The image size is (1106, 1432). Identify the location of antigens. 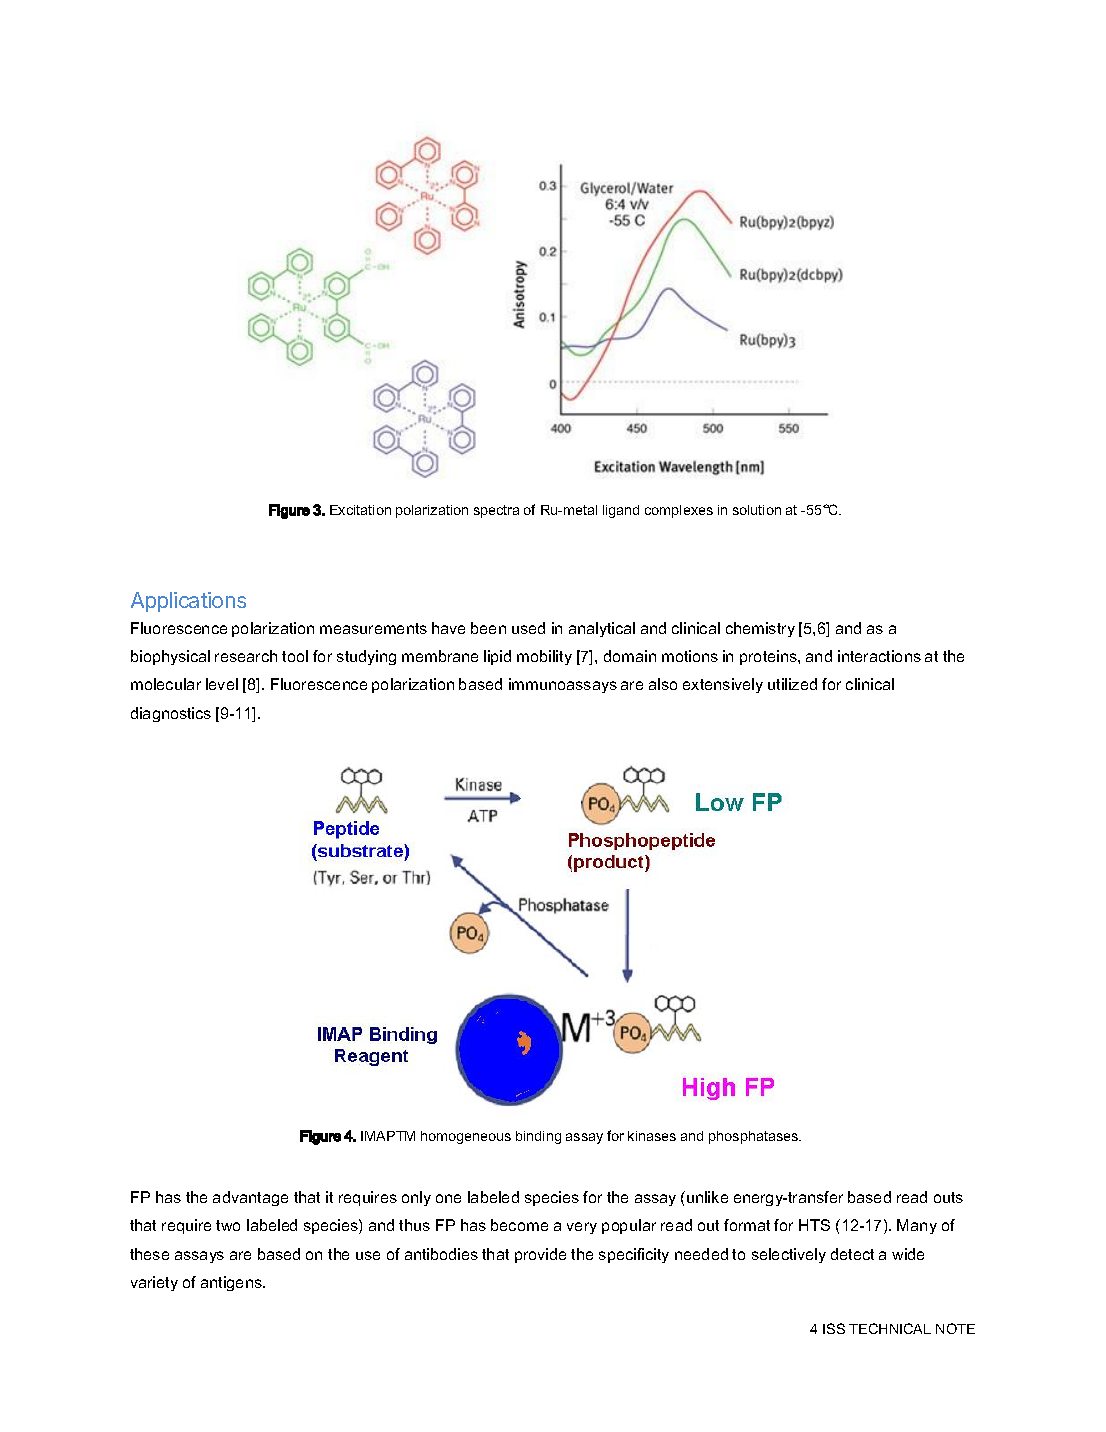
(232, 1283).
